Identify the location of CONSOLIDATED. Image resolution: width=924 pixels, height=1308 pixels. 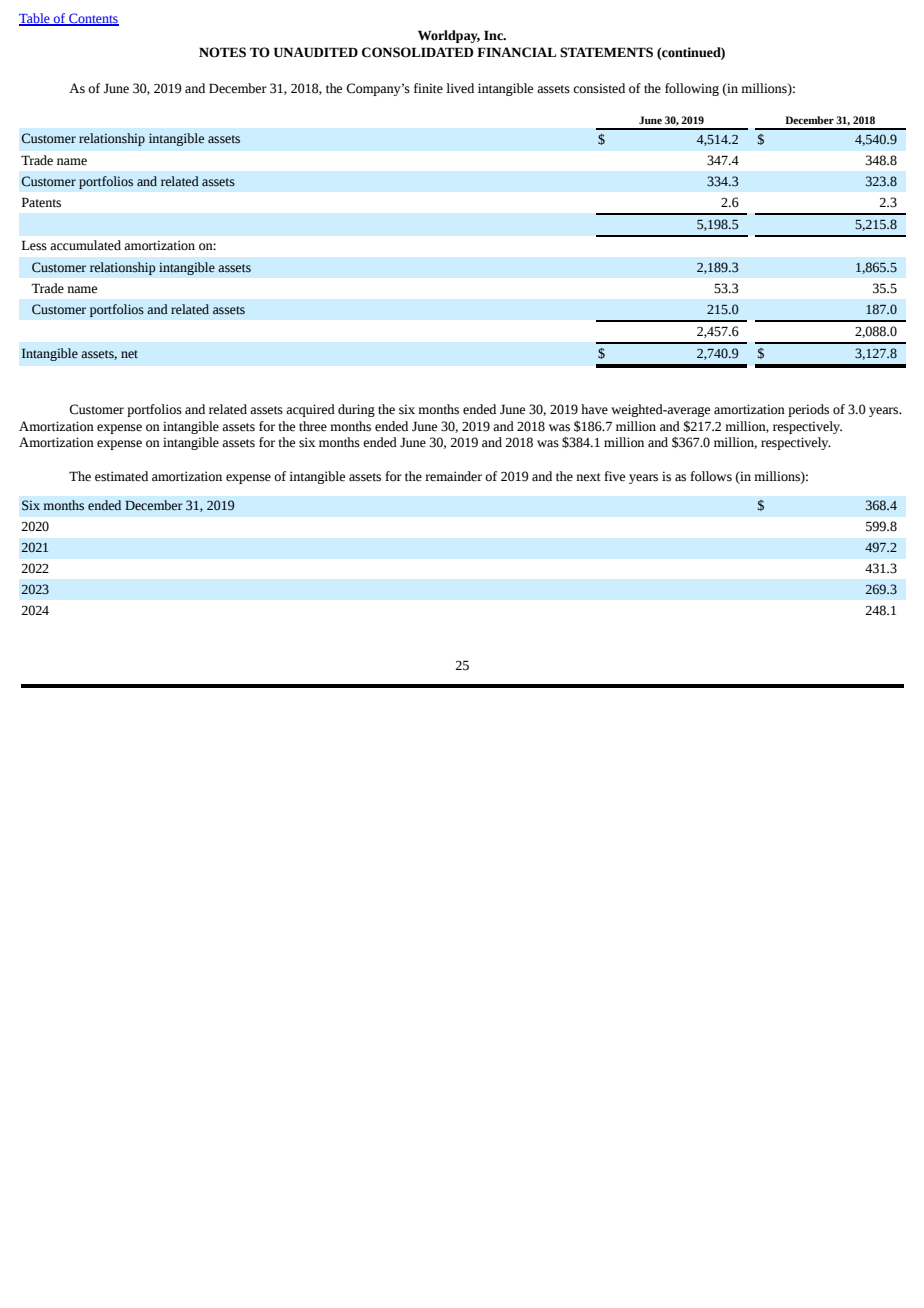
(417, 52).
